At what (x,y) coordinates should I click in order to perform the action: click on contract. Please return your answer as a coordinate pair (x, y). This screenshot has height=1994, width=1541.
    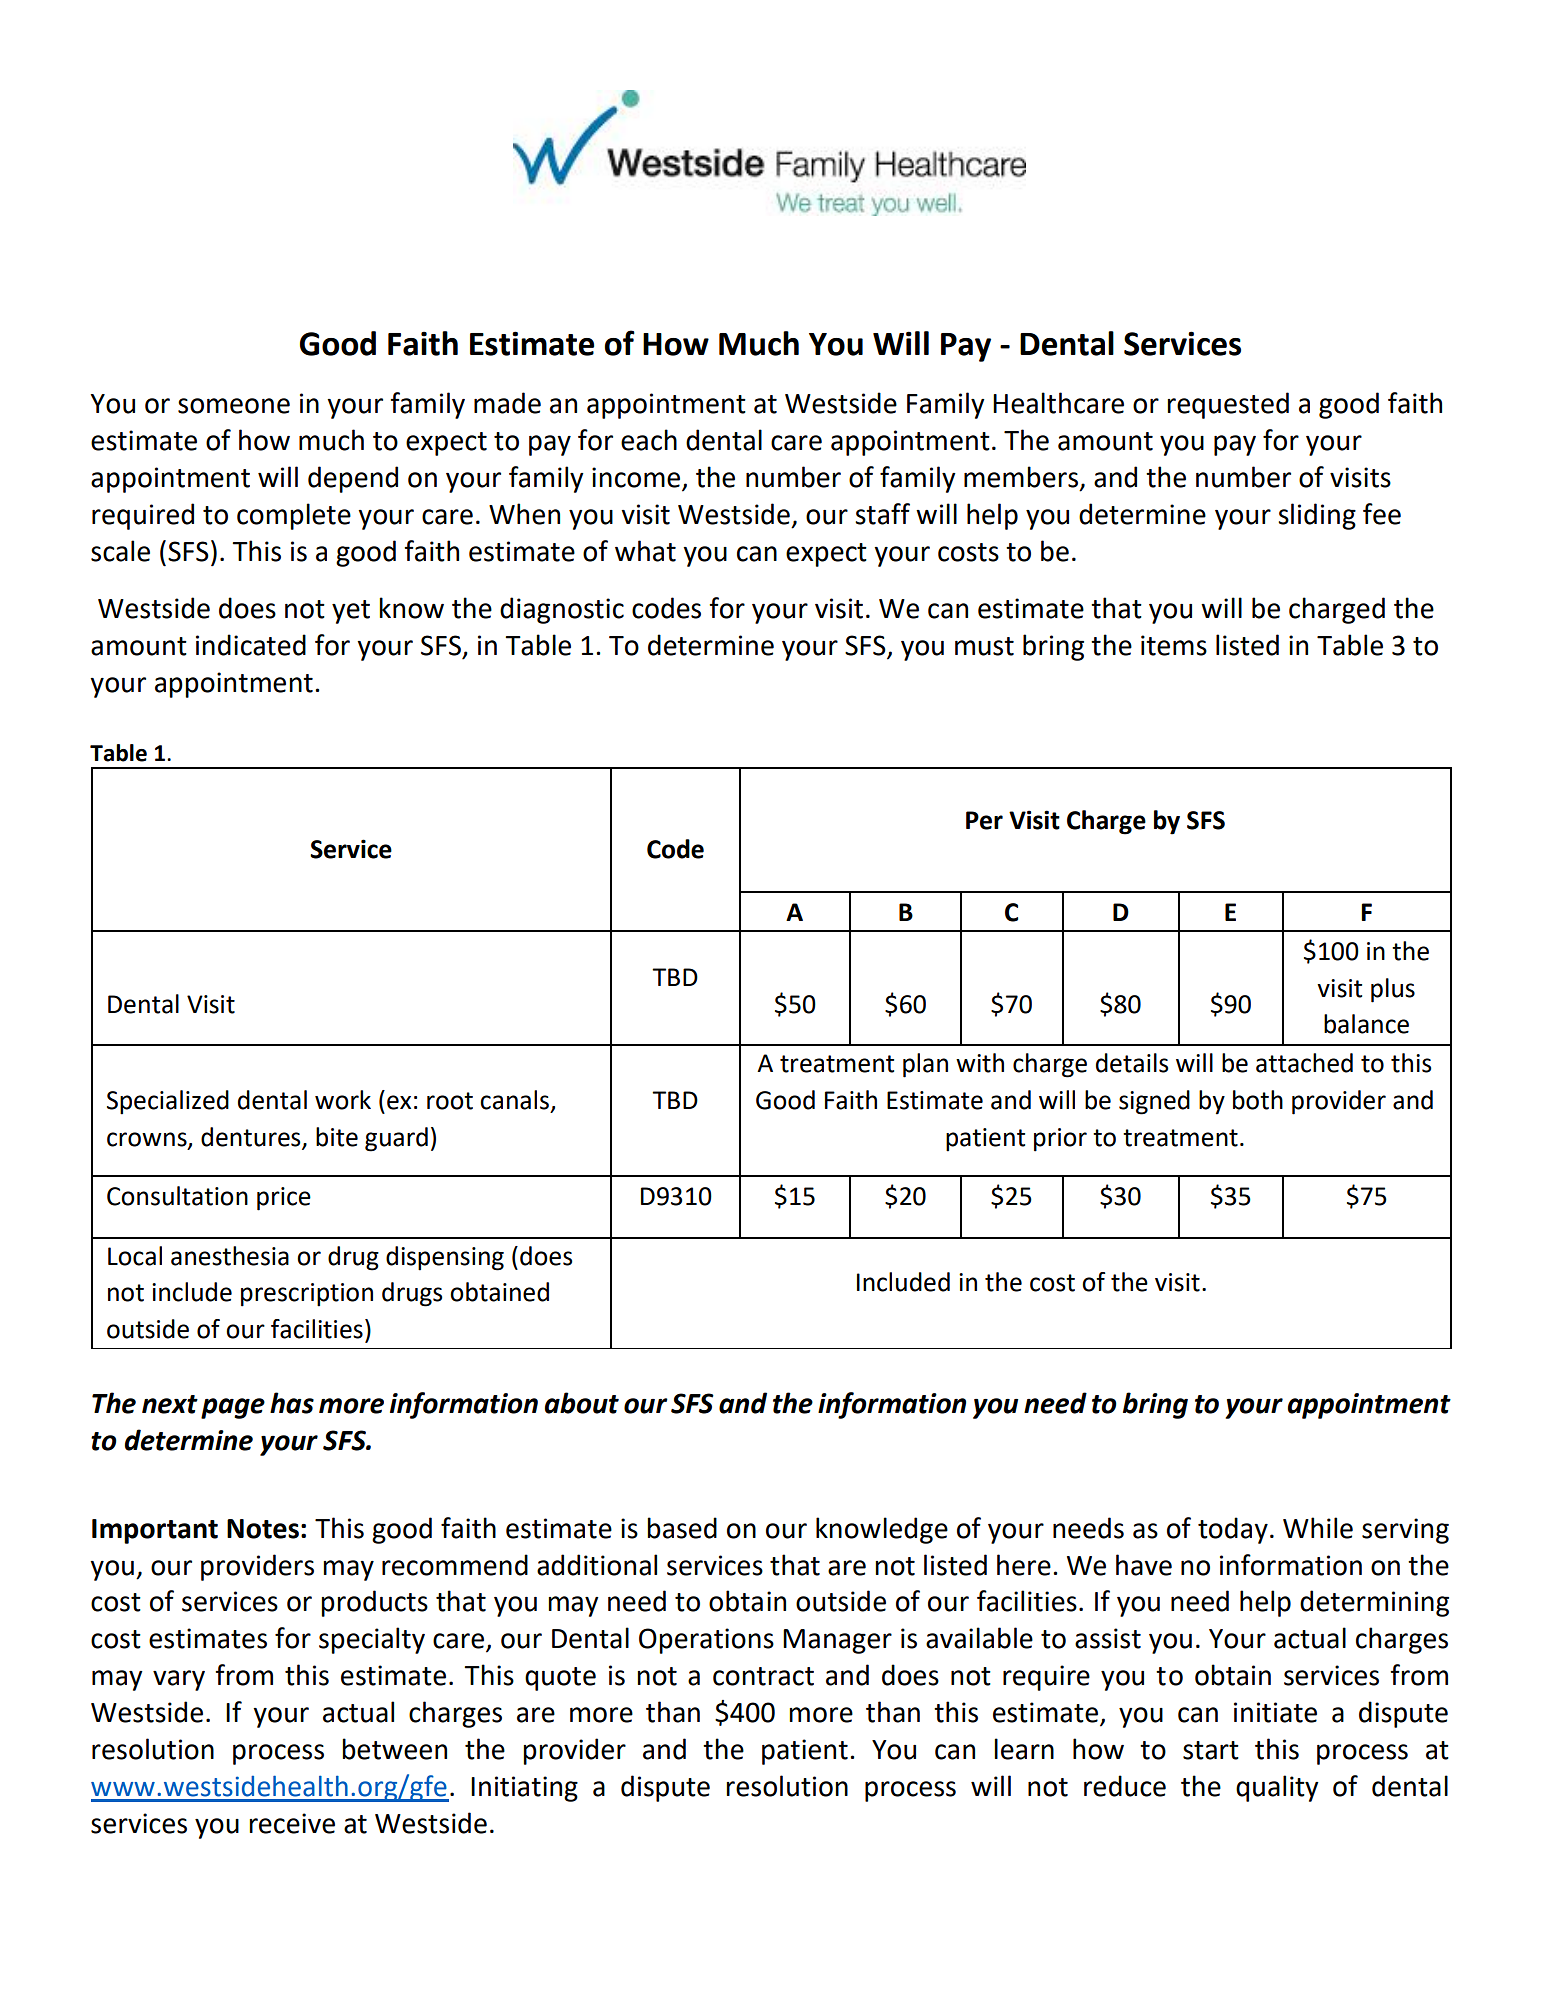
    Looking at the image, I should click on (763, 1676).
